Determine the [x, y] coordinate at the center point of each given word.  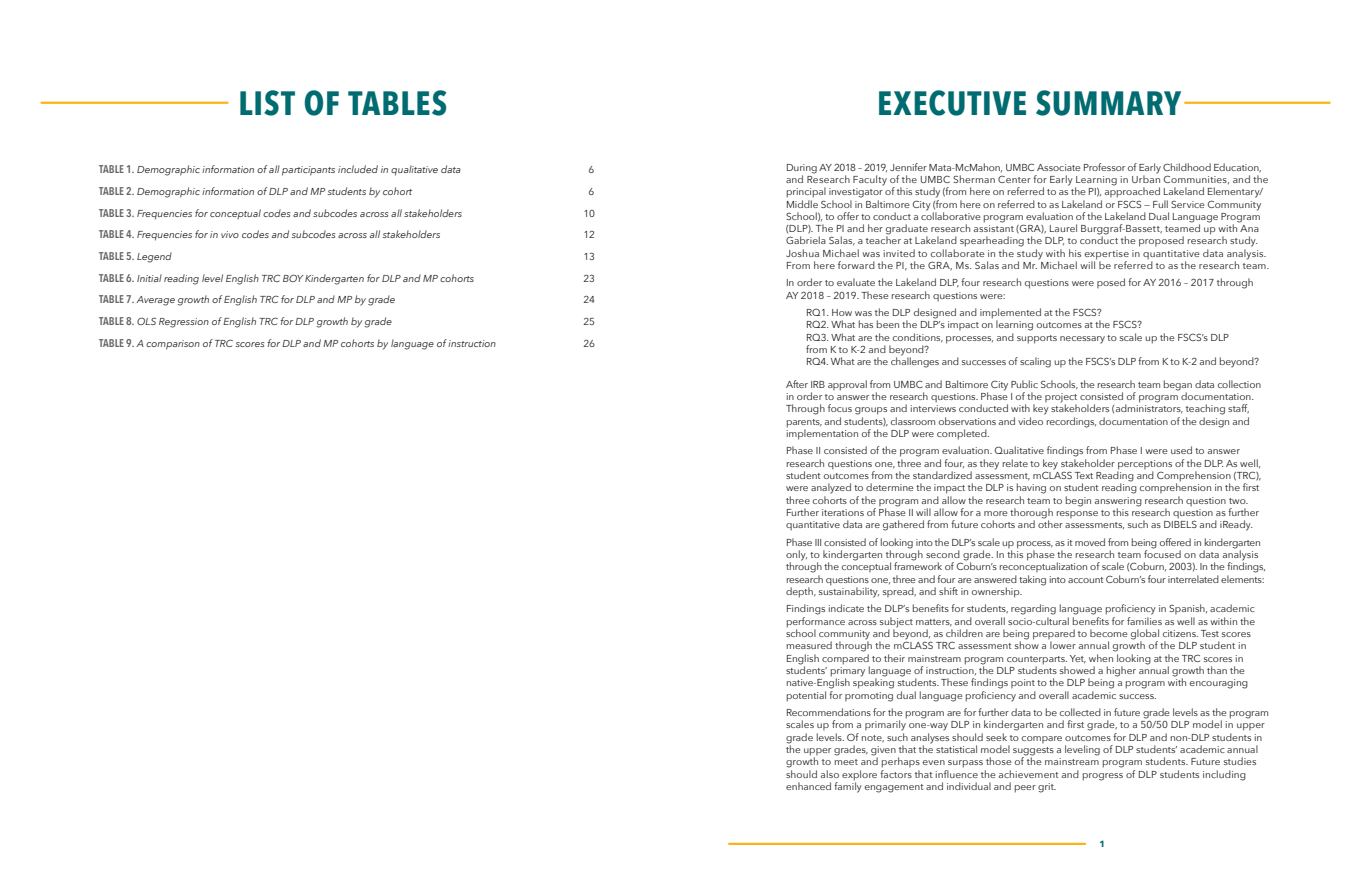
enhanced [808, 786]
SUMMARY [1108, 103]
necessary [1082, 340]
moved [1090, 542]
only [796, 556]
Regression [184, 323]
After [797, 384]
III [818, 542]
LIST [267, 103]
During [802, 169]
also [830, 774]
